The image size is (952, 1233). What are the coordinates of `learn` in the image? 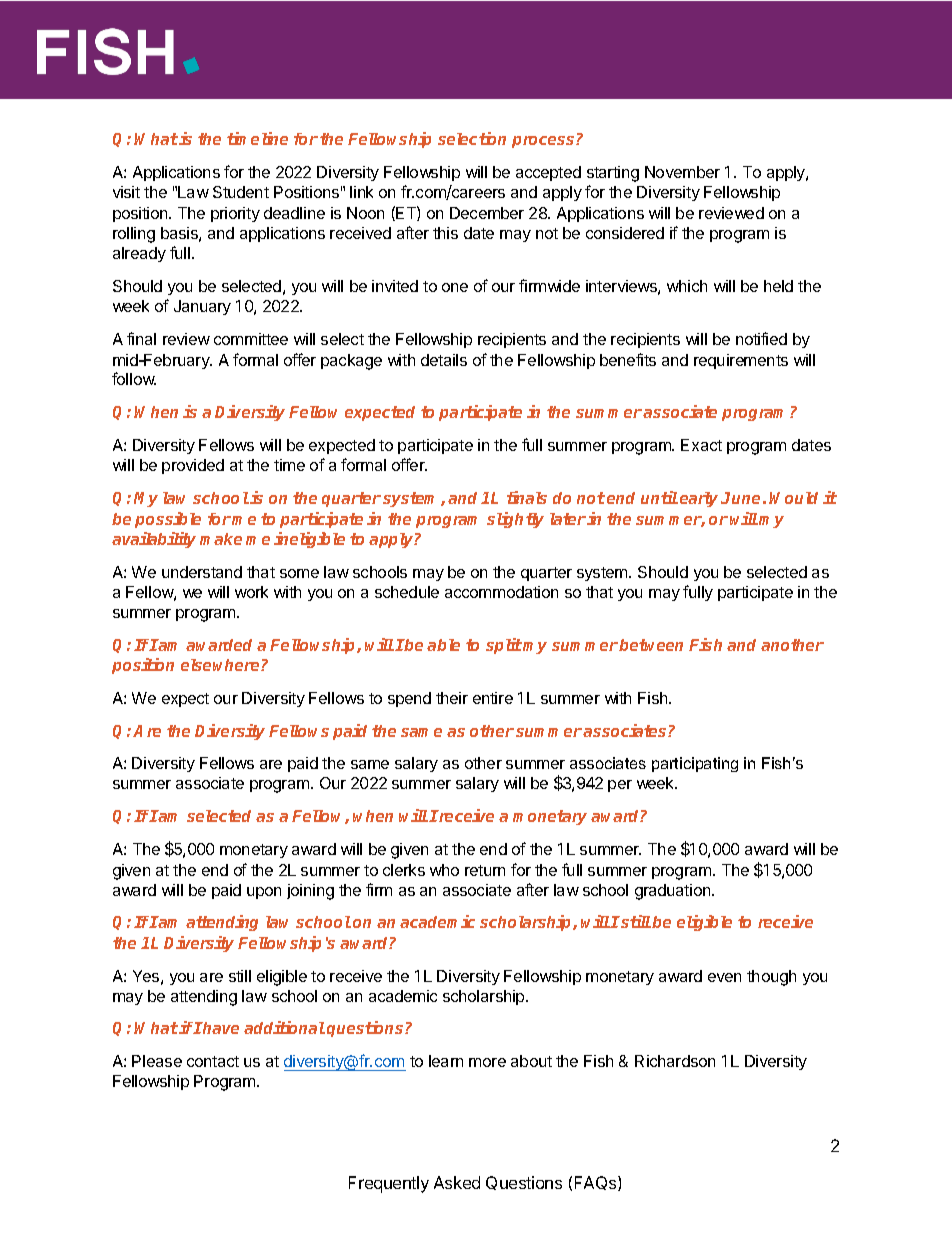 It's located at (446, 1061).
